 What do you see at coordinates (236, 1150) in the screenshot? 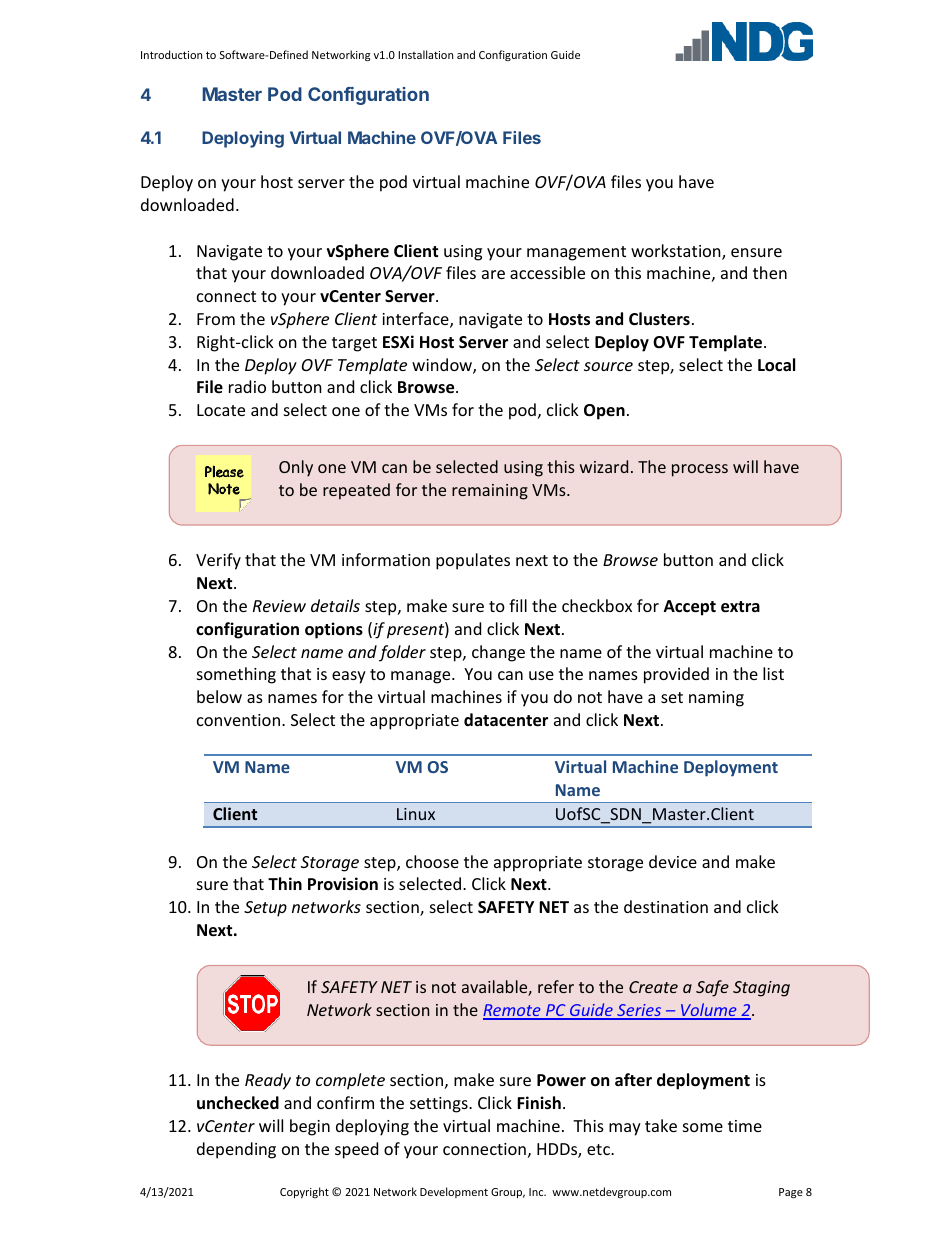
I see `depending` at bounding box center [236, 1150].
